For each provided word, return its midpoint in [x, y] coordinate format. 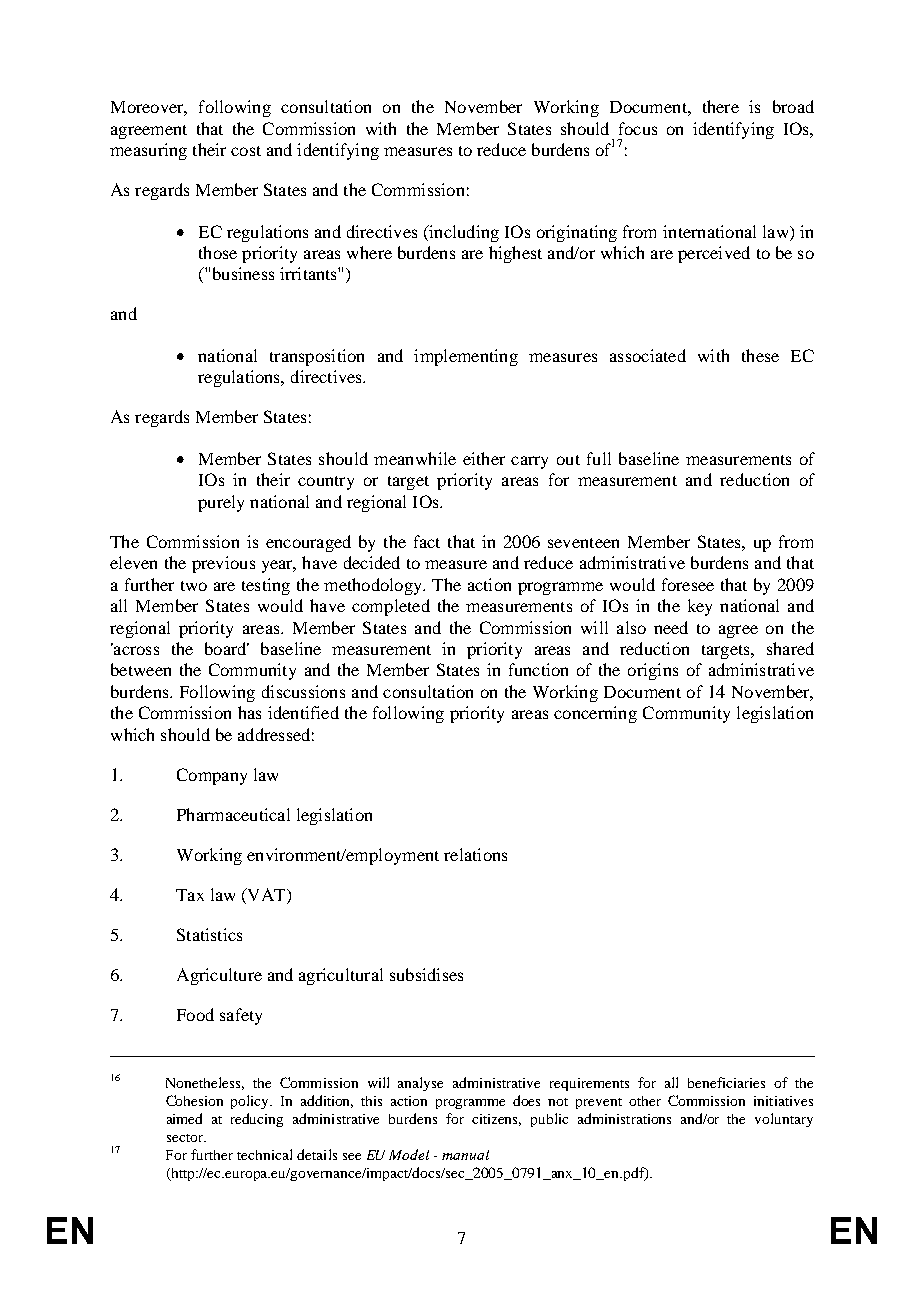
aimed [184, 1118]
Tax [190, 895]
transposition [317, 357]
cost [246, 151]
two [194, 586]
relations [475, 854]
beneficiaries [726, 1082]
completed [391, 607]
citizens [496, 1120]
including [463, 233]
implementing [466, 357]
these [760, 355]
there [721, 106]
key [700, 607]
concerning [595, 714]
